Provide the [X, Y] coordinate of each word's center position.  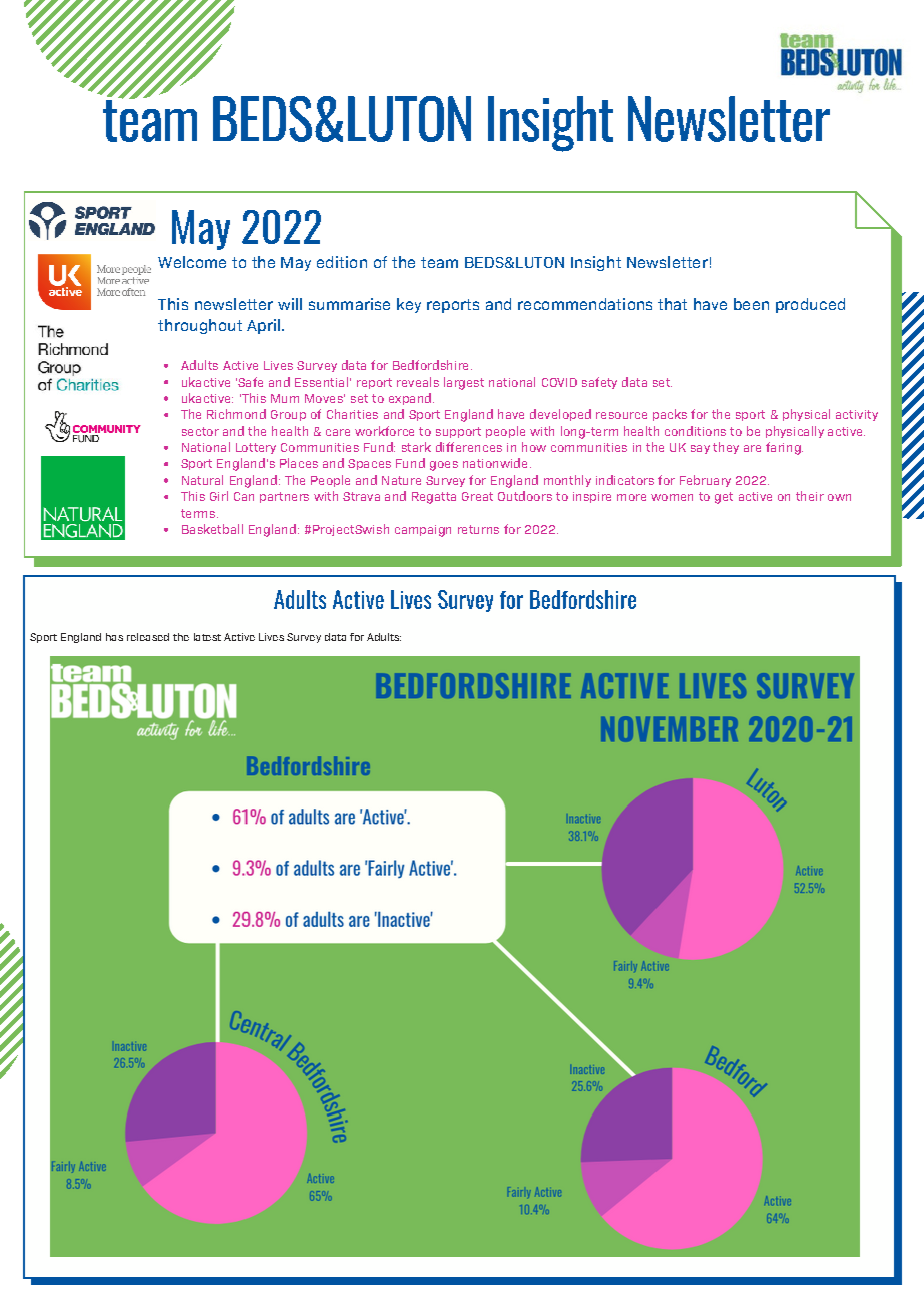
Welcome [192, 262]
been [751, 304]
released [148, 637]
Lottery [256, 448]
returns [478, 529]
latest [207, 637]
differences [469, 447]
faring [784, 448]
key [409, 305]
